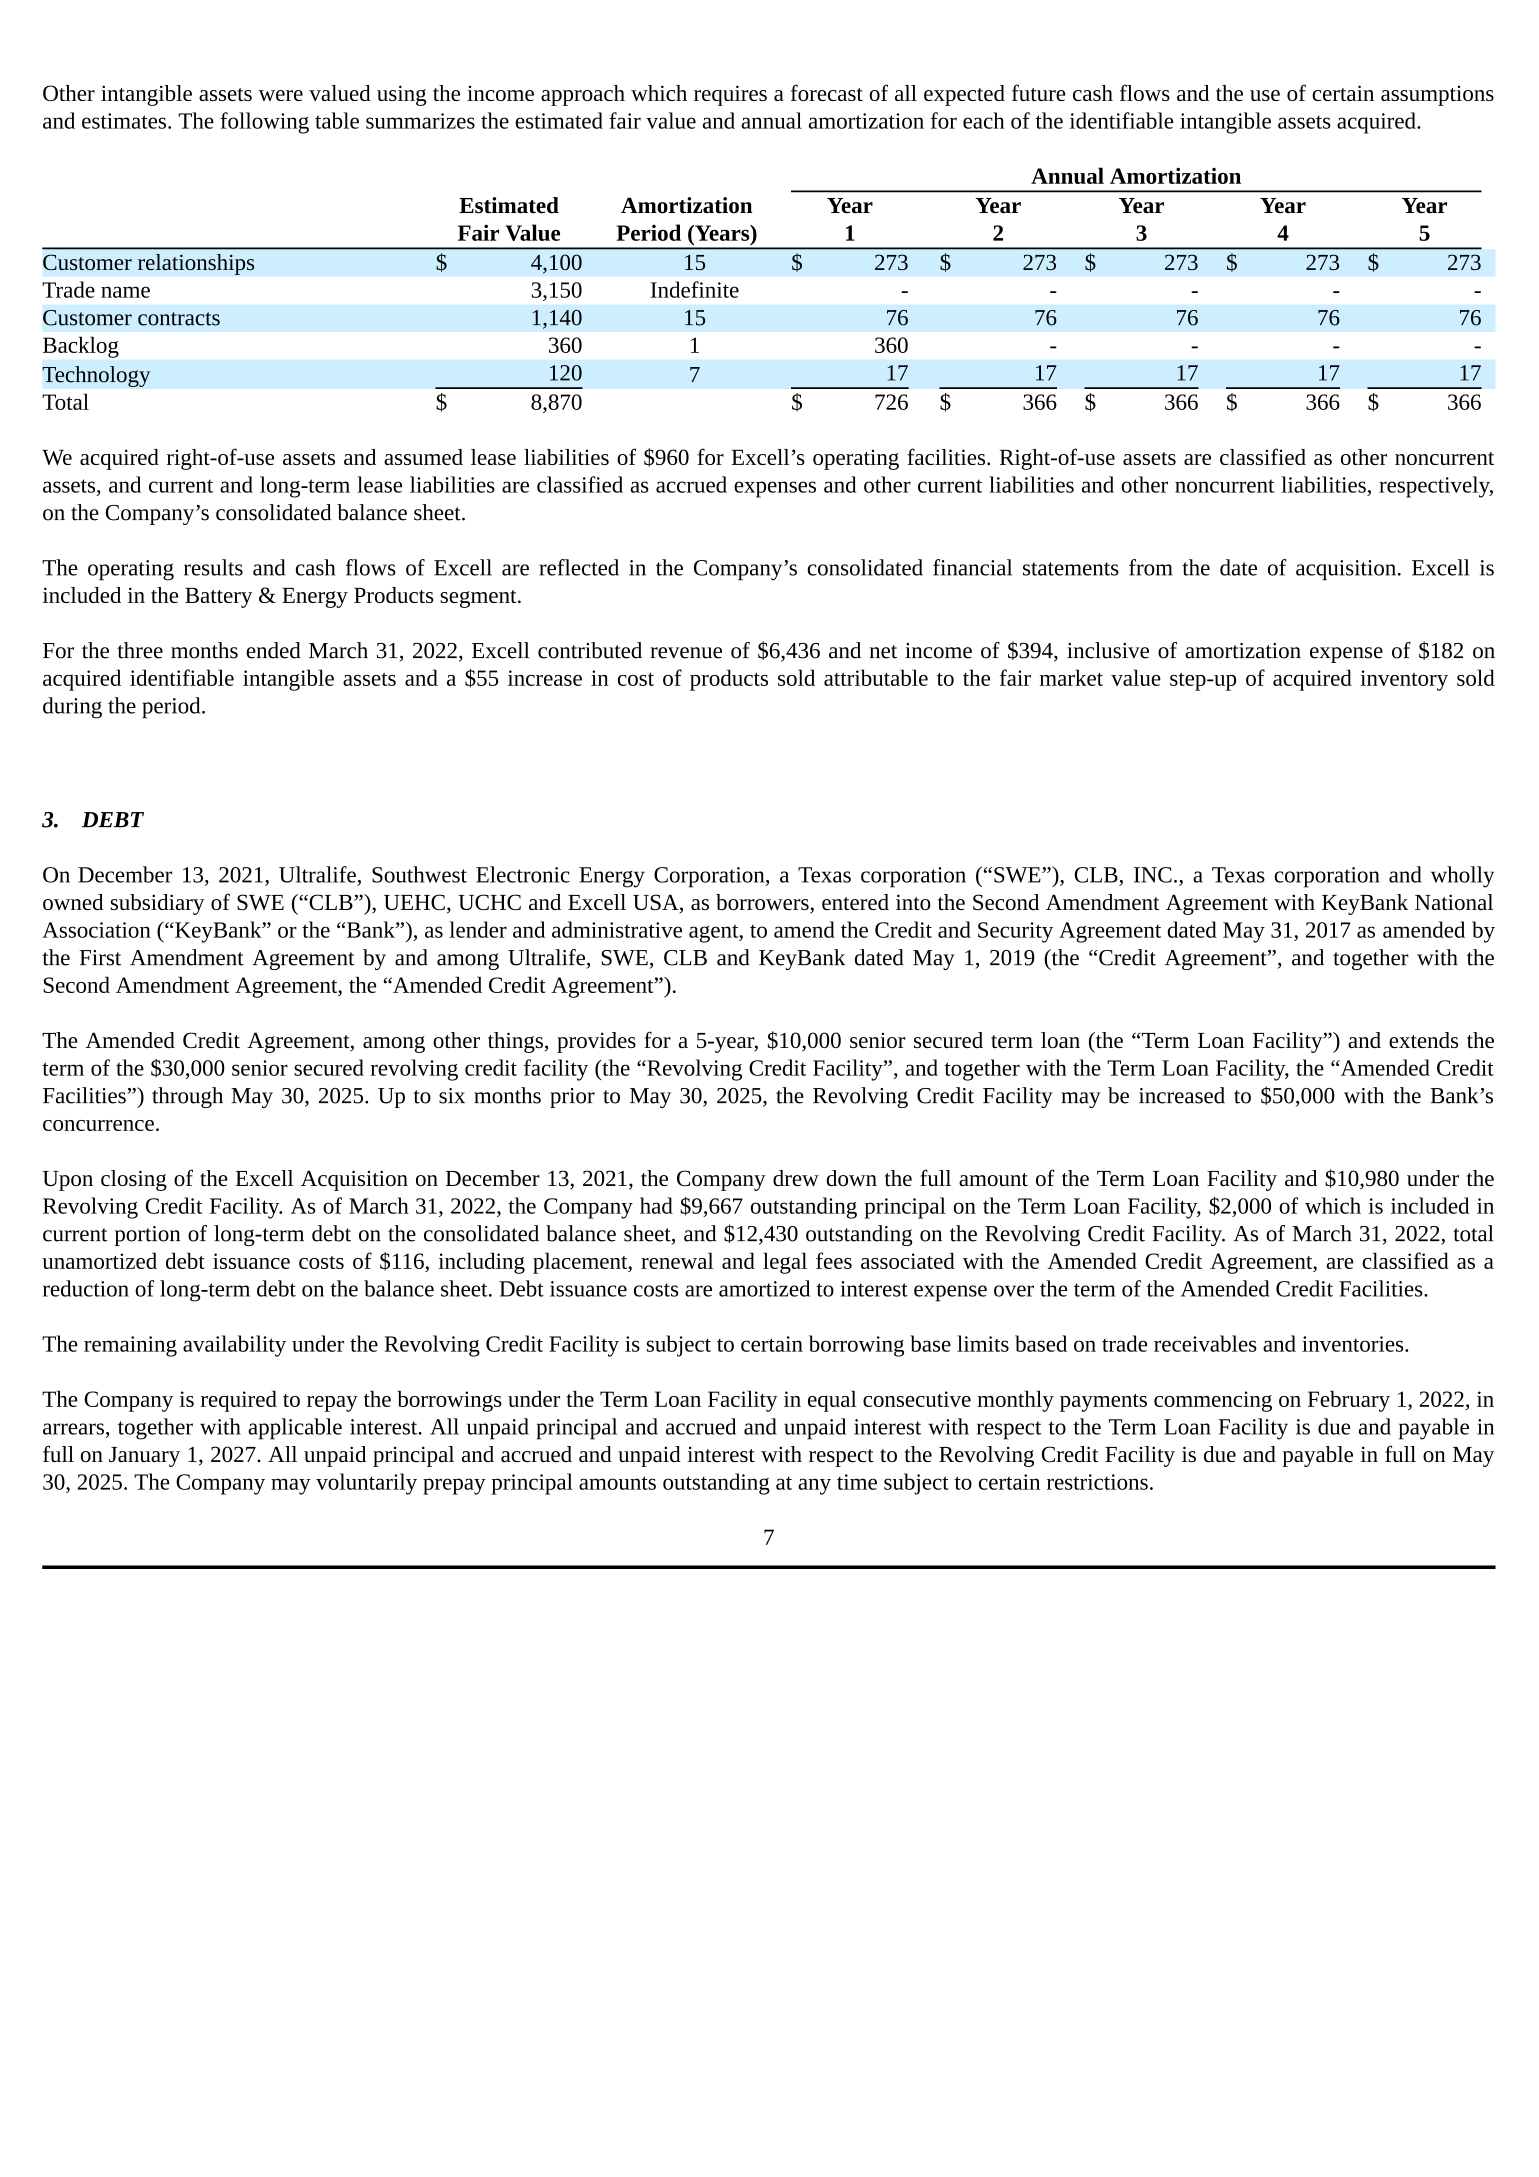  What do you see at coordinates (1454, 902) in the screenshot?
I see `National` at bounding box center [1454, 902].
